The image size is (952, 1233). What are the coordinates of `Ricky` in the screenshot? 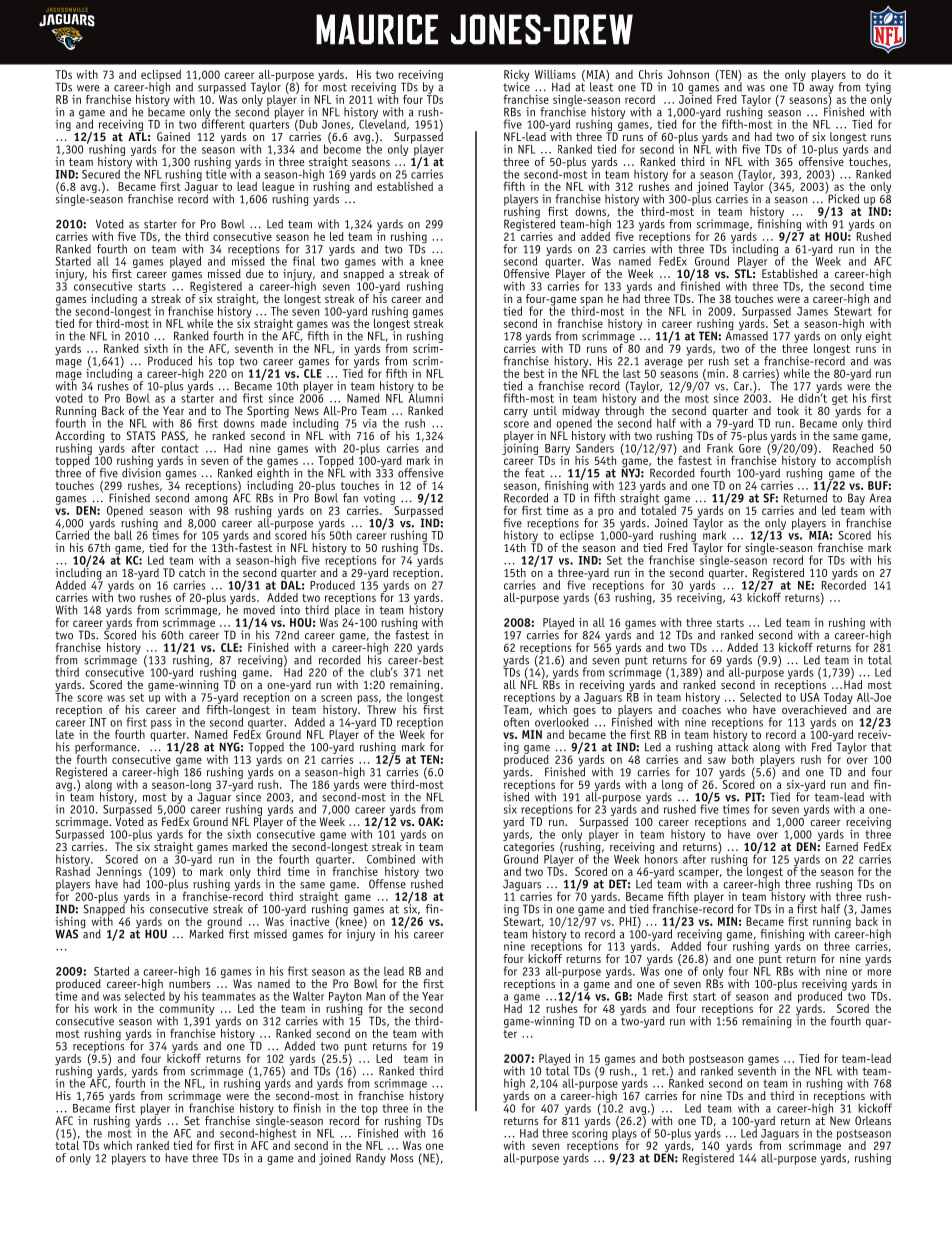 It's located at (517, 77).
